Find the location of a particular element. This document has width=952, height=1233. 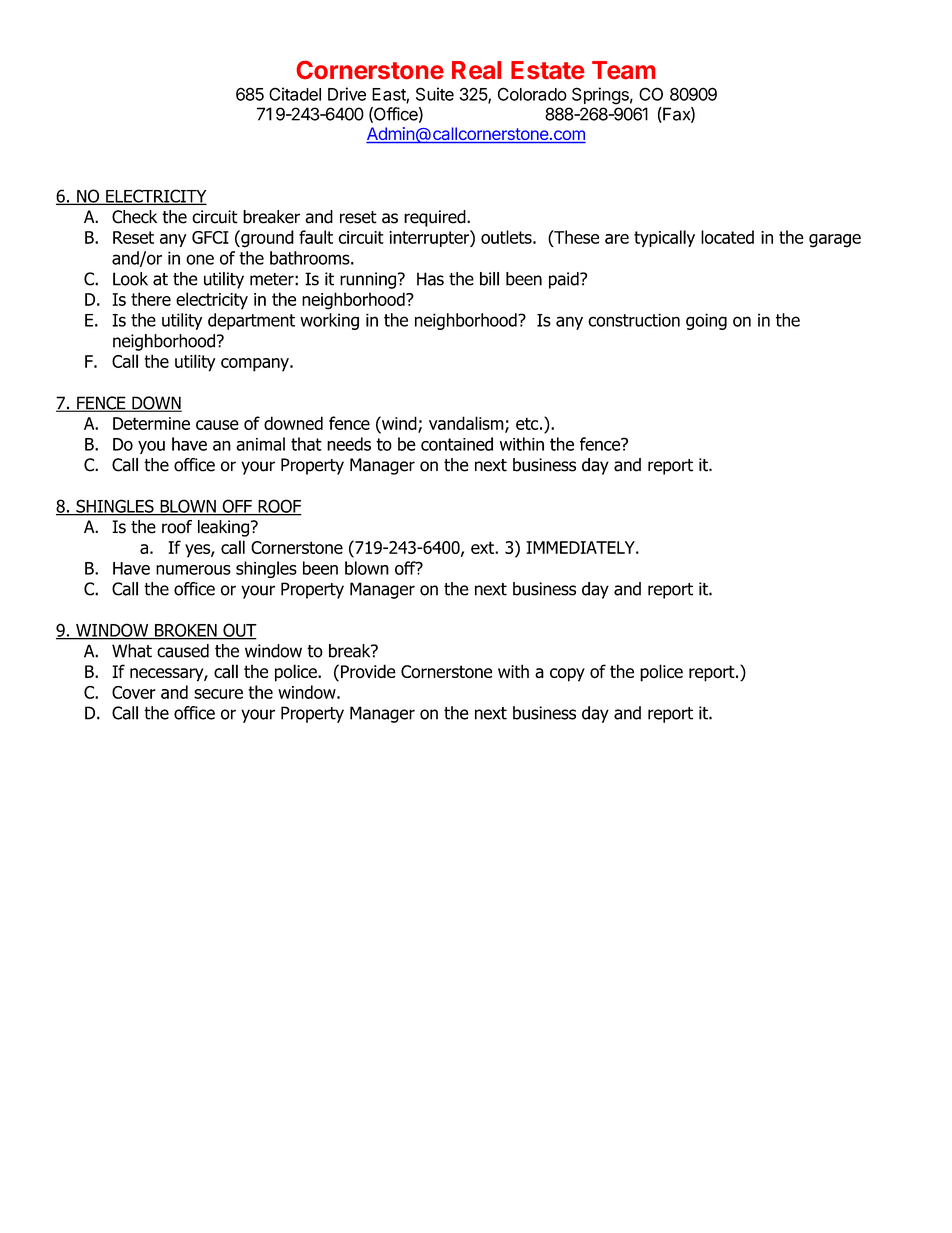

contained is located at coordinates (457, 444).
